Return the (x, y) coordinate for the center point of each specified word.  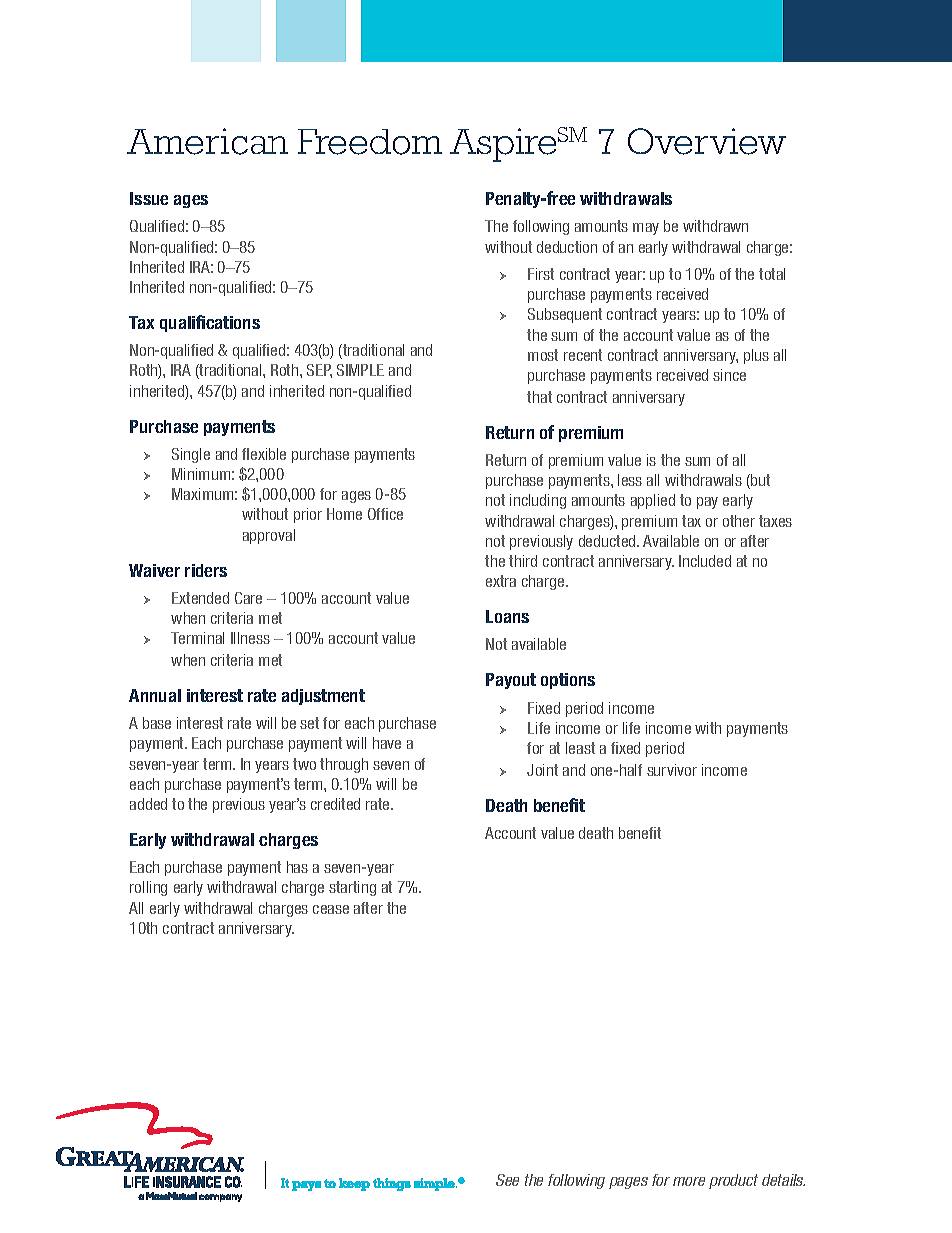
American (207, 141)
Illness (250, 638)
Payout (511, 681)
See (507, 1180)
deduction (567, 247)
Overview (707, 141)
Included (705, 561)
